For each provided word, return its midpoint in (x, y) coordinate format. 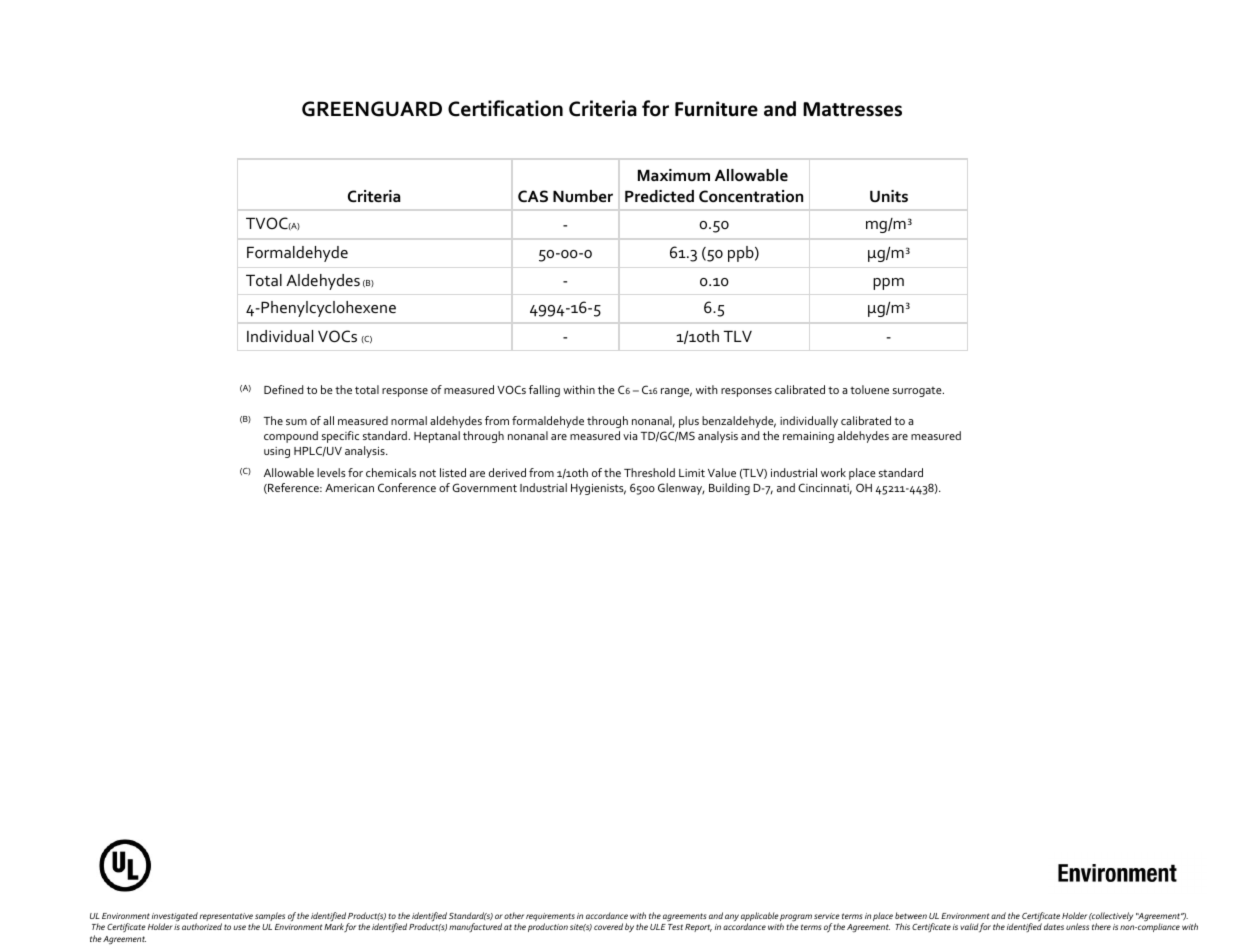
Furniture (716, 109)
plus (689, 422)
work (833, 472)
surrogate (918, 391)
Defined (283, 389)
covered (608, 926)
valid (969, 926)
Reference (293, 488)
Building (729, 489)
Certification (505, 108)
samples (270, 916)
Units (889, 196)
